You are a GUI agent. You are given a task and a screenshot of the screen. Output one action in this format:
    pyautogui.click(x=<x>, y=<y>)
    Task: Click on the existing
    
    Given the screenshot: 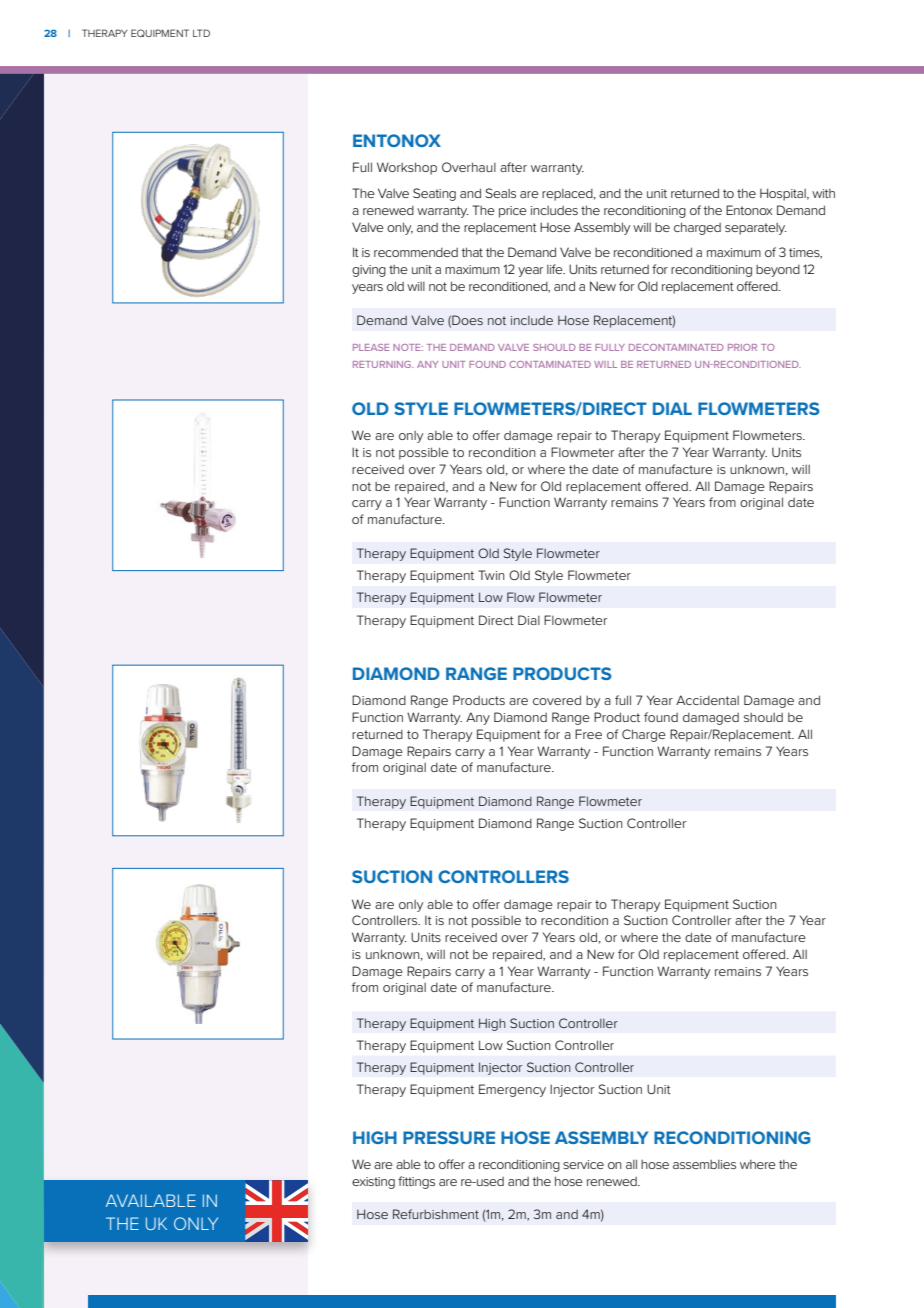 What is the action you would take?
    pyautogui.click(x=373, y=1183)
